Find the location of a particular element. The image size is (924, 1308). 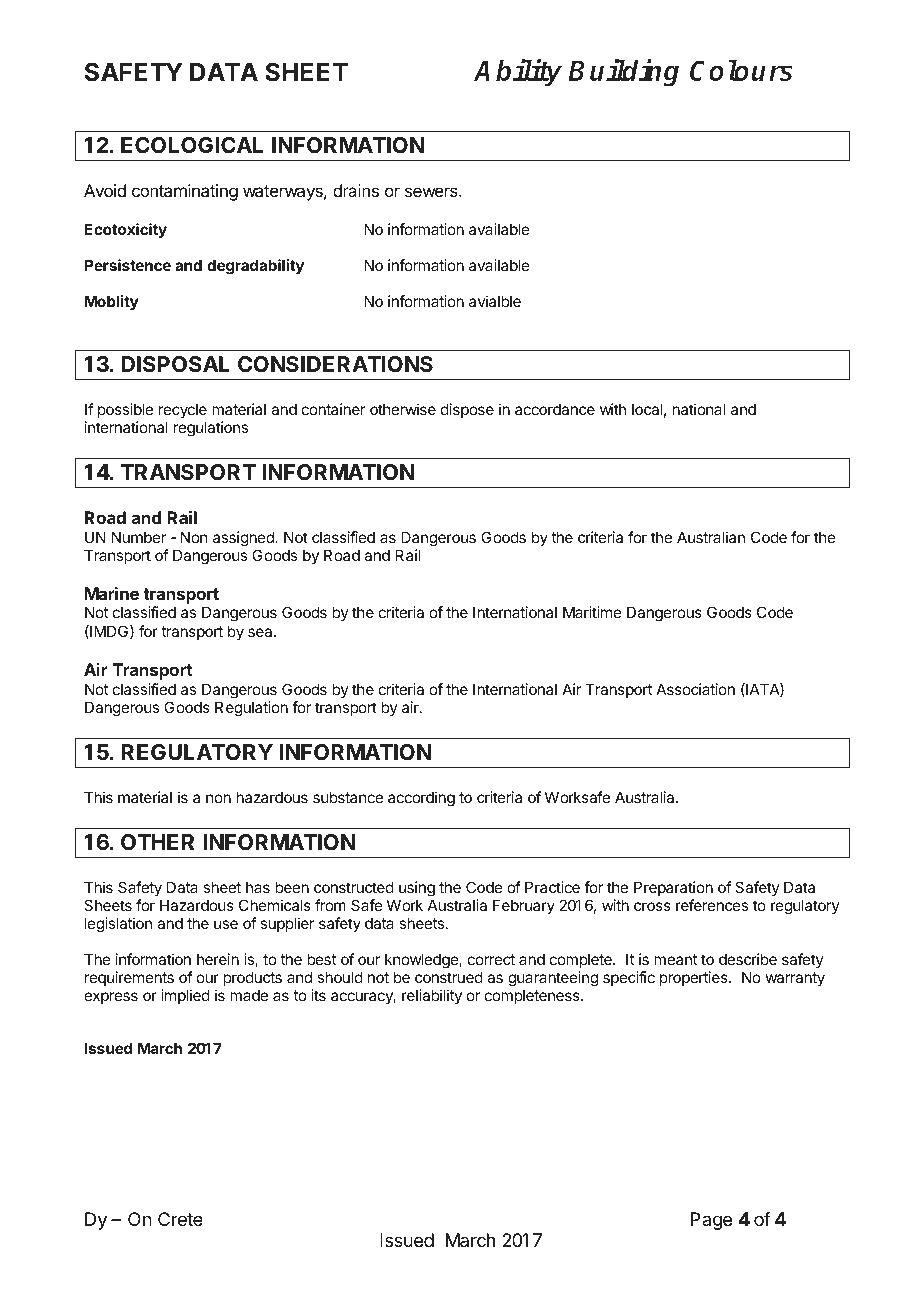

use is located at coordinates (226, 924).
